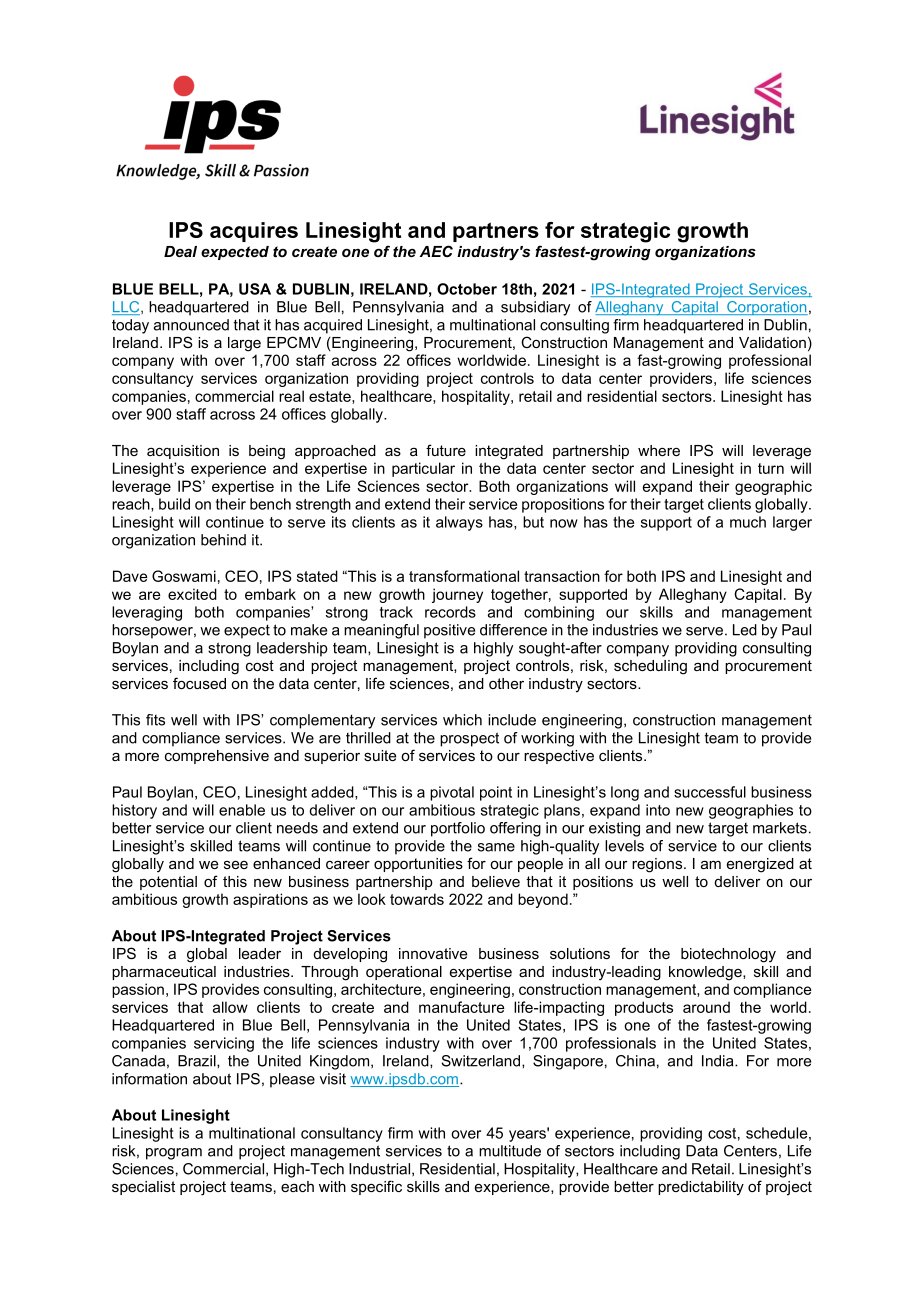 This page has height=1308, width=924. Describe the element at coordinates (510, 1151) in the page. I see `multitude` at that location.
